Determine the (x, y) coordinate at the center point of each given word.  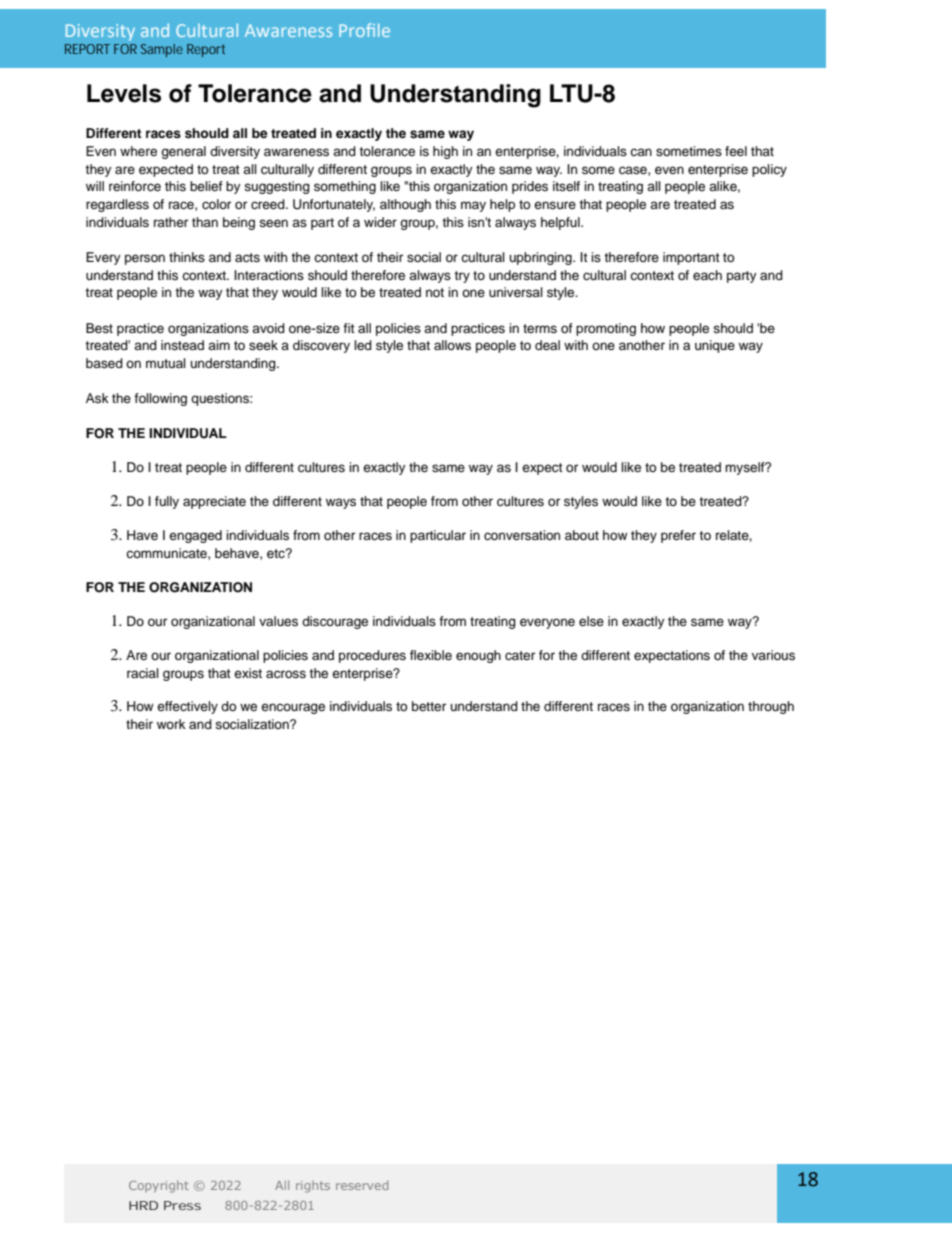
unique (715, 346)
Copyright (159, 1186)
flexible (431, 655)
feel (736, 151)
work (171, 724)
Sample (162, 50)
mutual (166, 363)
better (429, 706)
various (773, 655)
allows (452, 345)
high (445, 152)
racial (143, 673)
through (771, 707)
